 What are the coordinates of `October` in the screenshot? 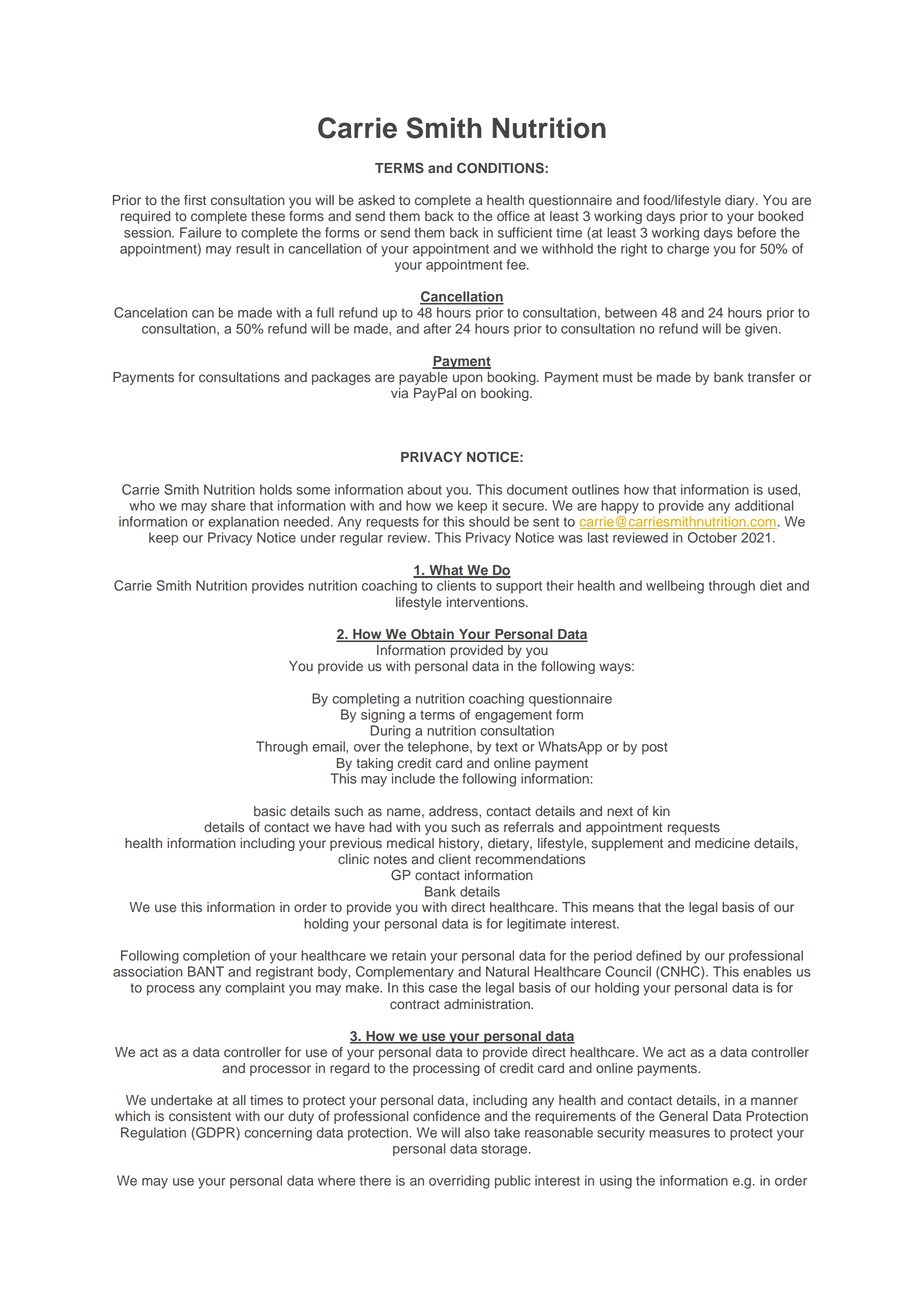 It's located at (712, 537).
